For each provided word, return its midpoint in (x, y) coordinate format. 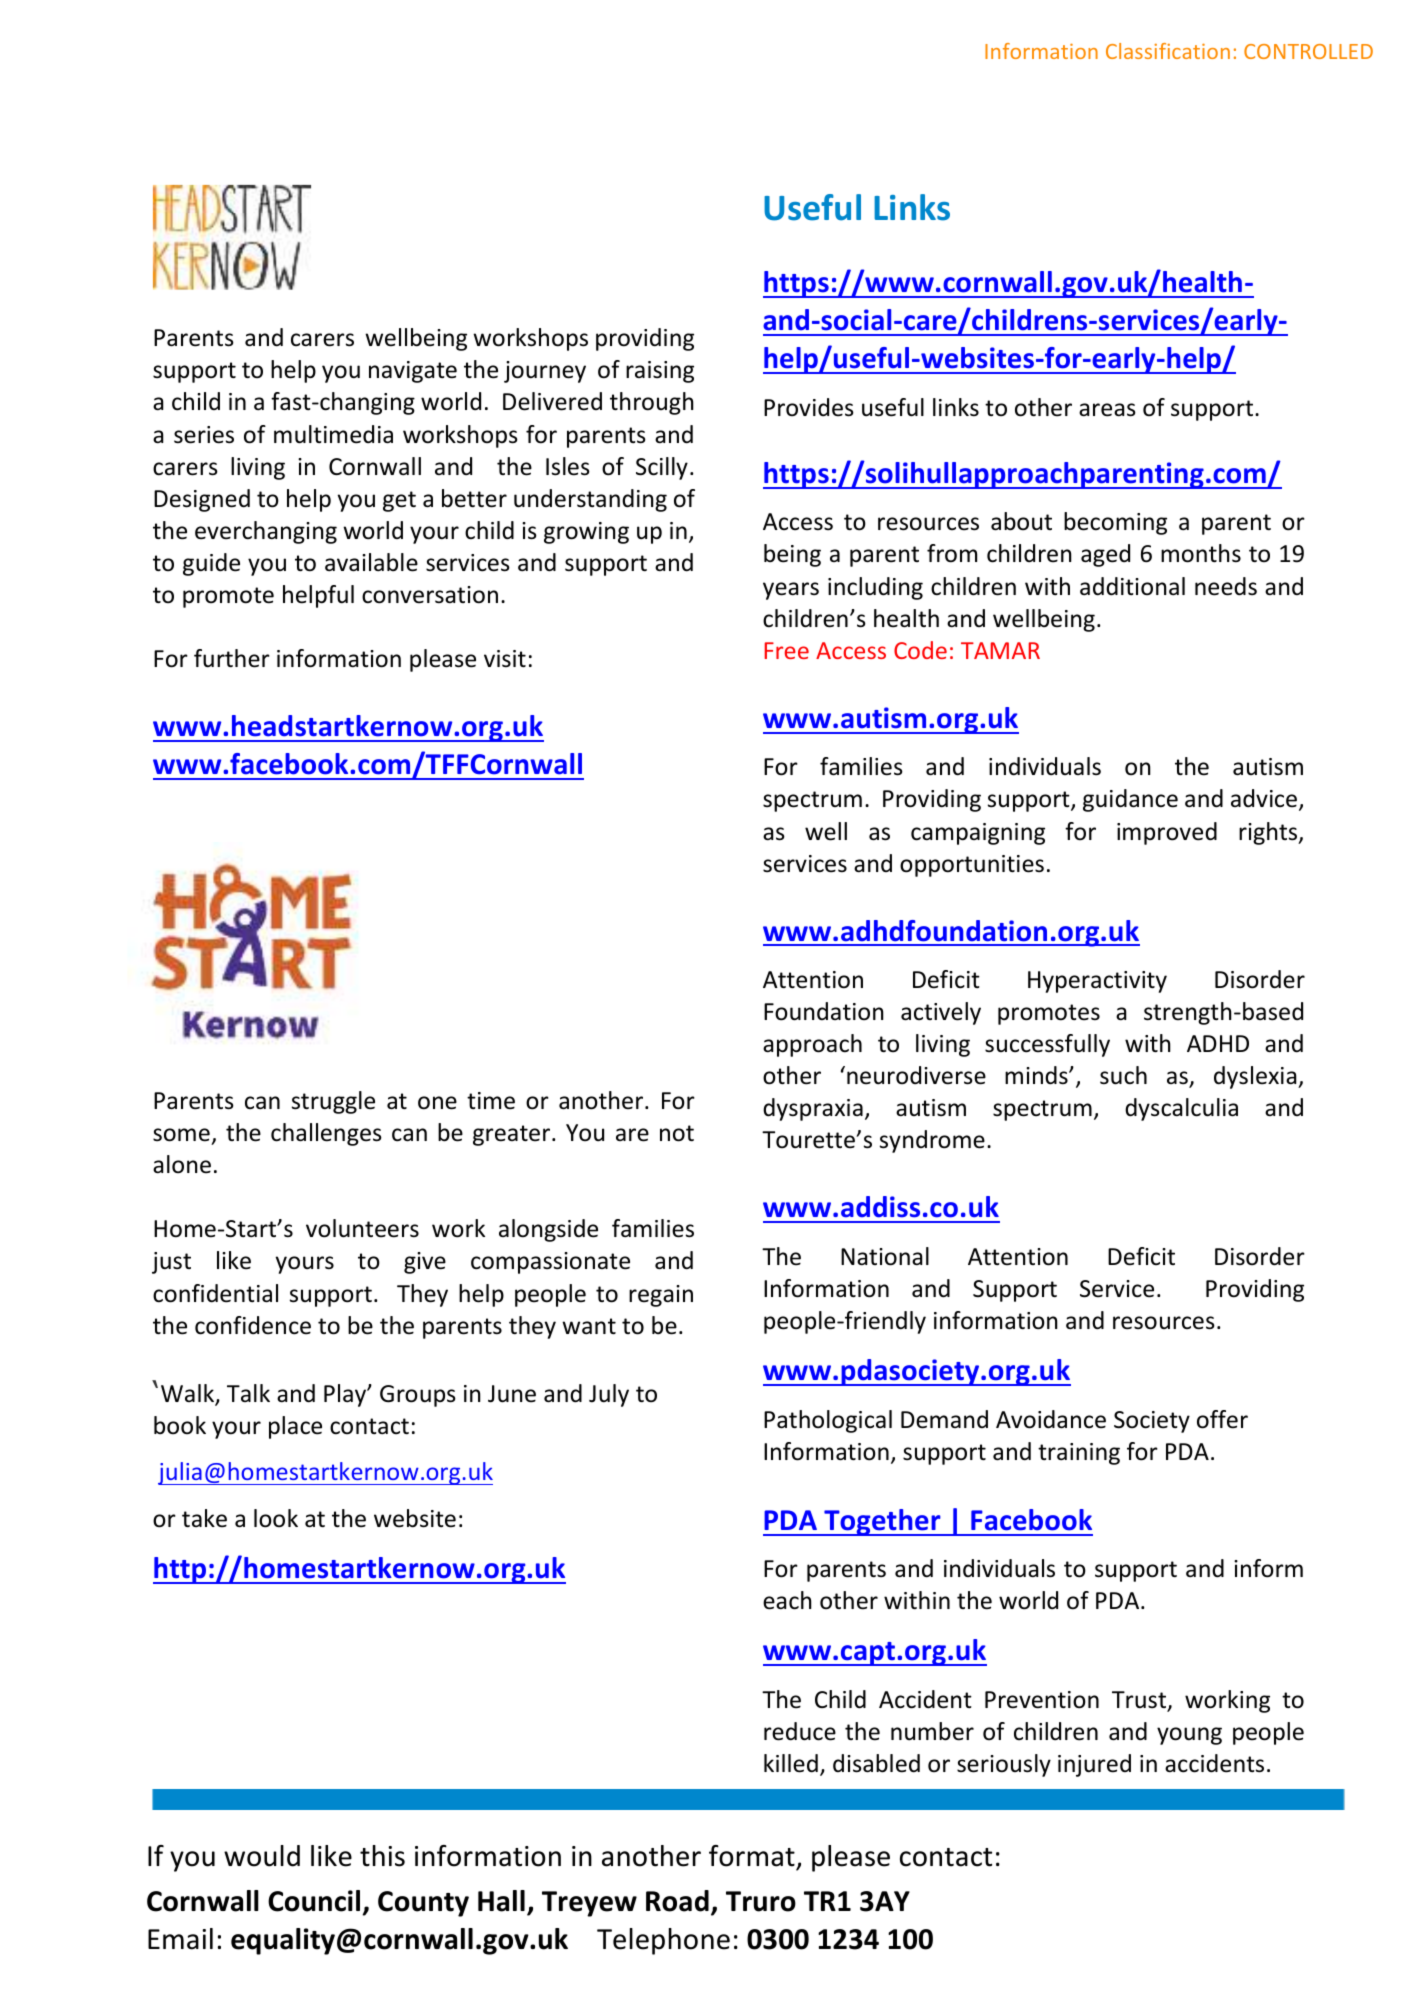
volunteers (362, 1228)
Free (787, 650)
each (787, 1600)
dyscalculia (1181, 1109)
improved (1167, 833)
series (204, 435)
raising (660, 372)
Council (314, 1901)
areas (1107, 410)
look (276, 1518)
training (1079, 1454)
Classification (1168, 51)
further (232, 658)
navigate (413, 372)
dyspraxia (813, 1109)
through (652, 403)
